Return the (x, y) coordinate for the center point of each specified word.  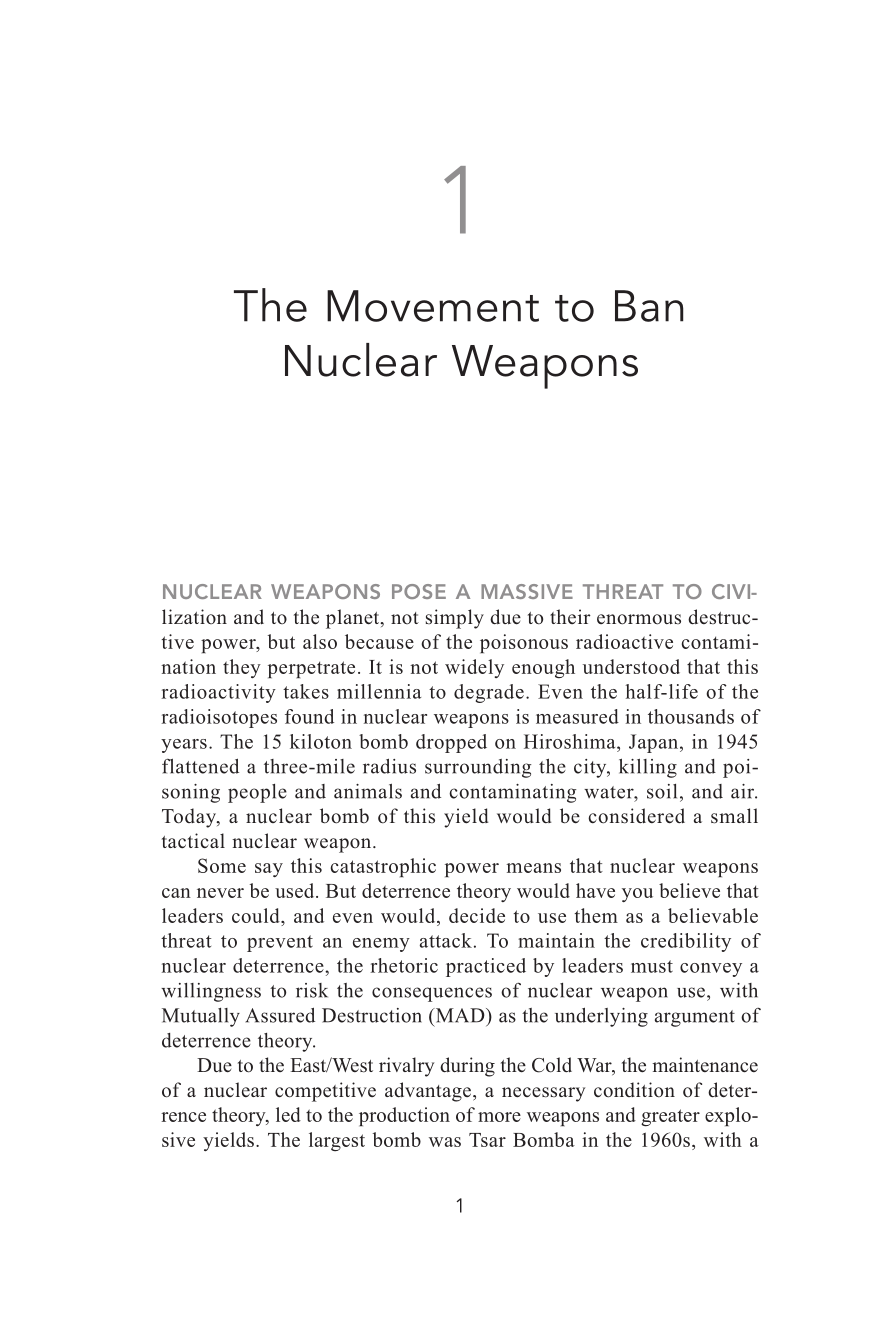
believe (689, 890)
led (288, 1114)
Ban (649, 306)
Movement (433, 306)
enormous (639, 619)
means (533, 868)
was (445, 1142)
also (320, 641)
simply (455, 619)
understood (631, 666)
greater (670, 1118)
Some (222, 865)
